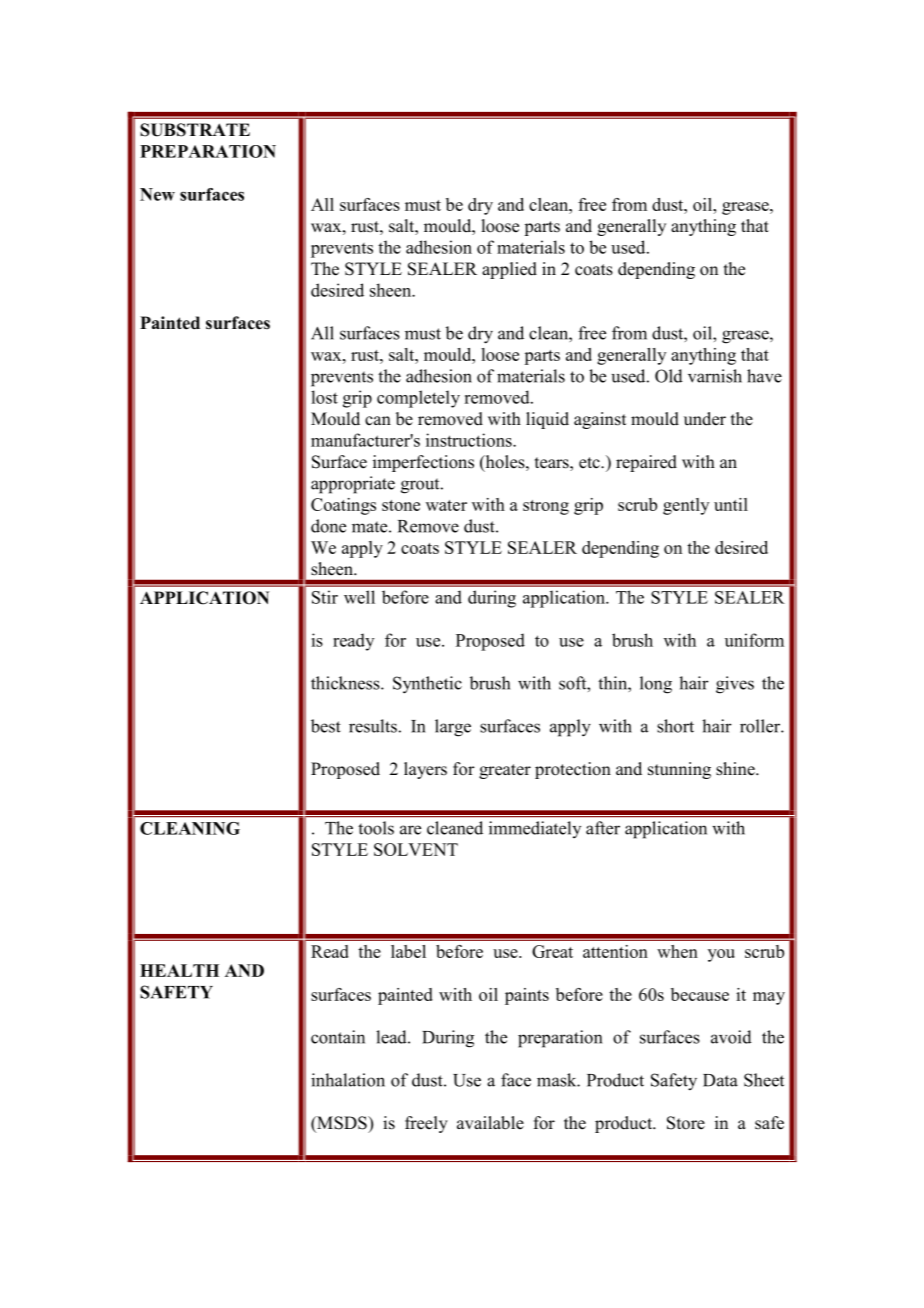  What do you see at coordinates (348, 1080) in the page?
I see `inhalation` at bounding box center [348, 1080].
